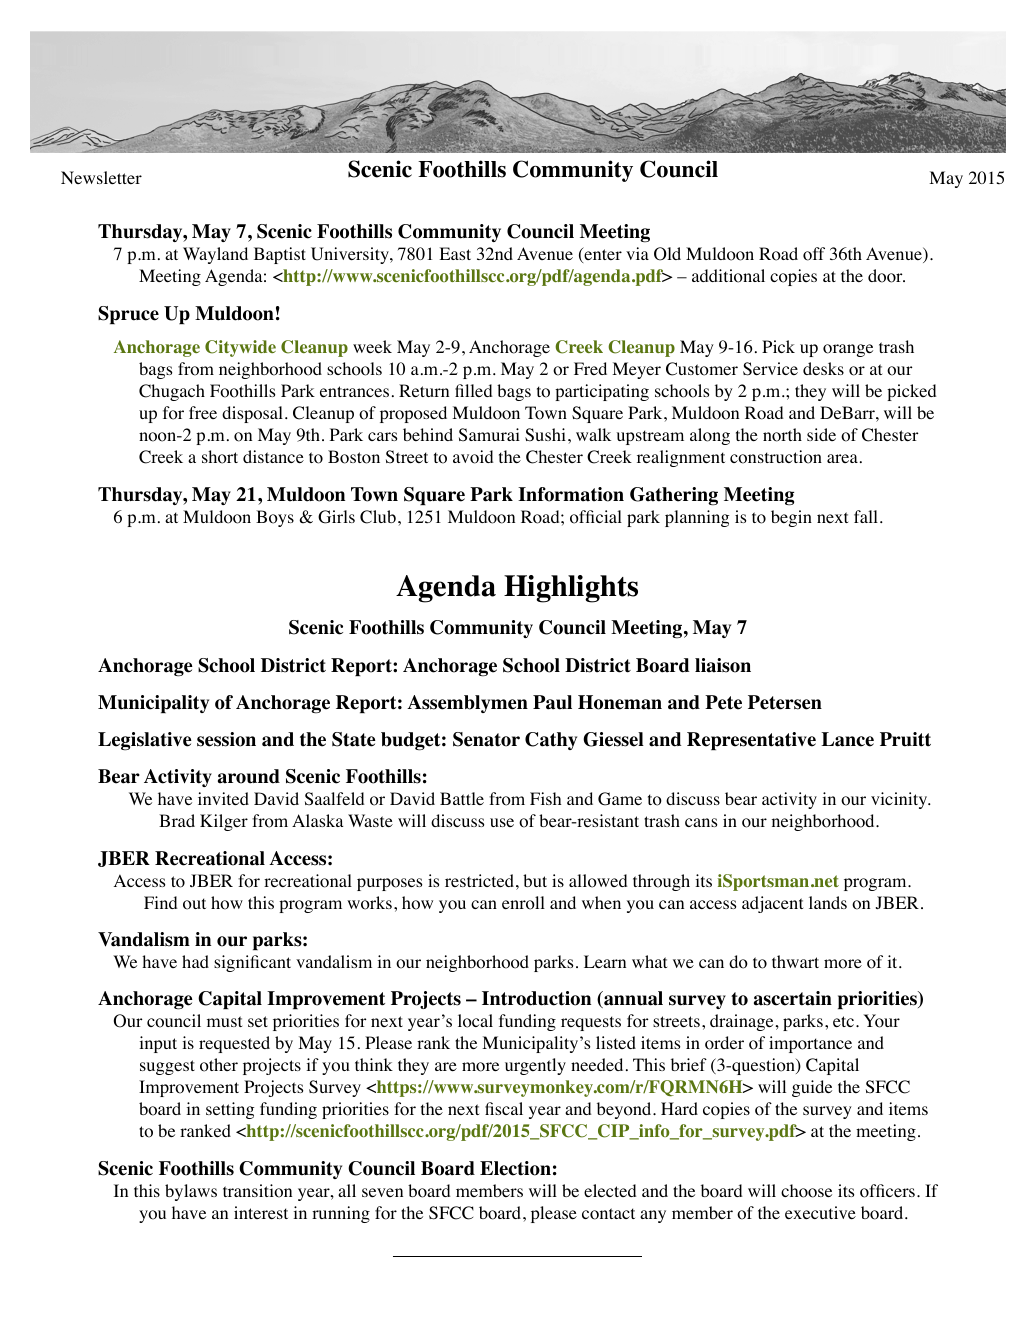 The height and width of the document is (1341, 1036). What do you see at coordinates (723, 665) in the document?
I see `liaison` at bounding box center [723, 665].
